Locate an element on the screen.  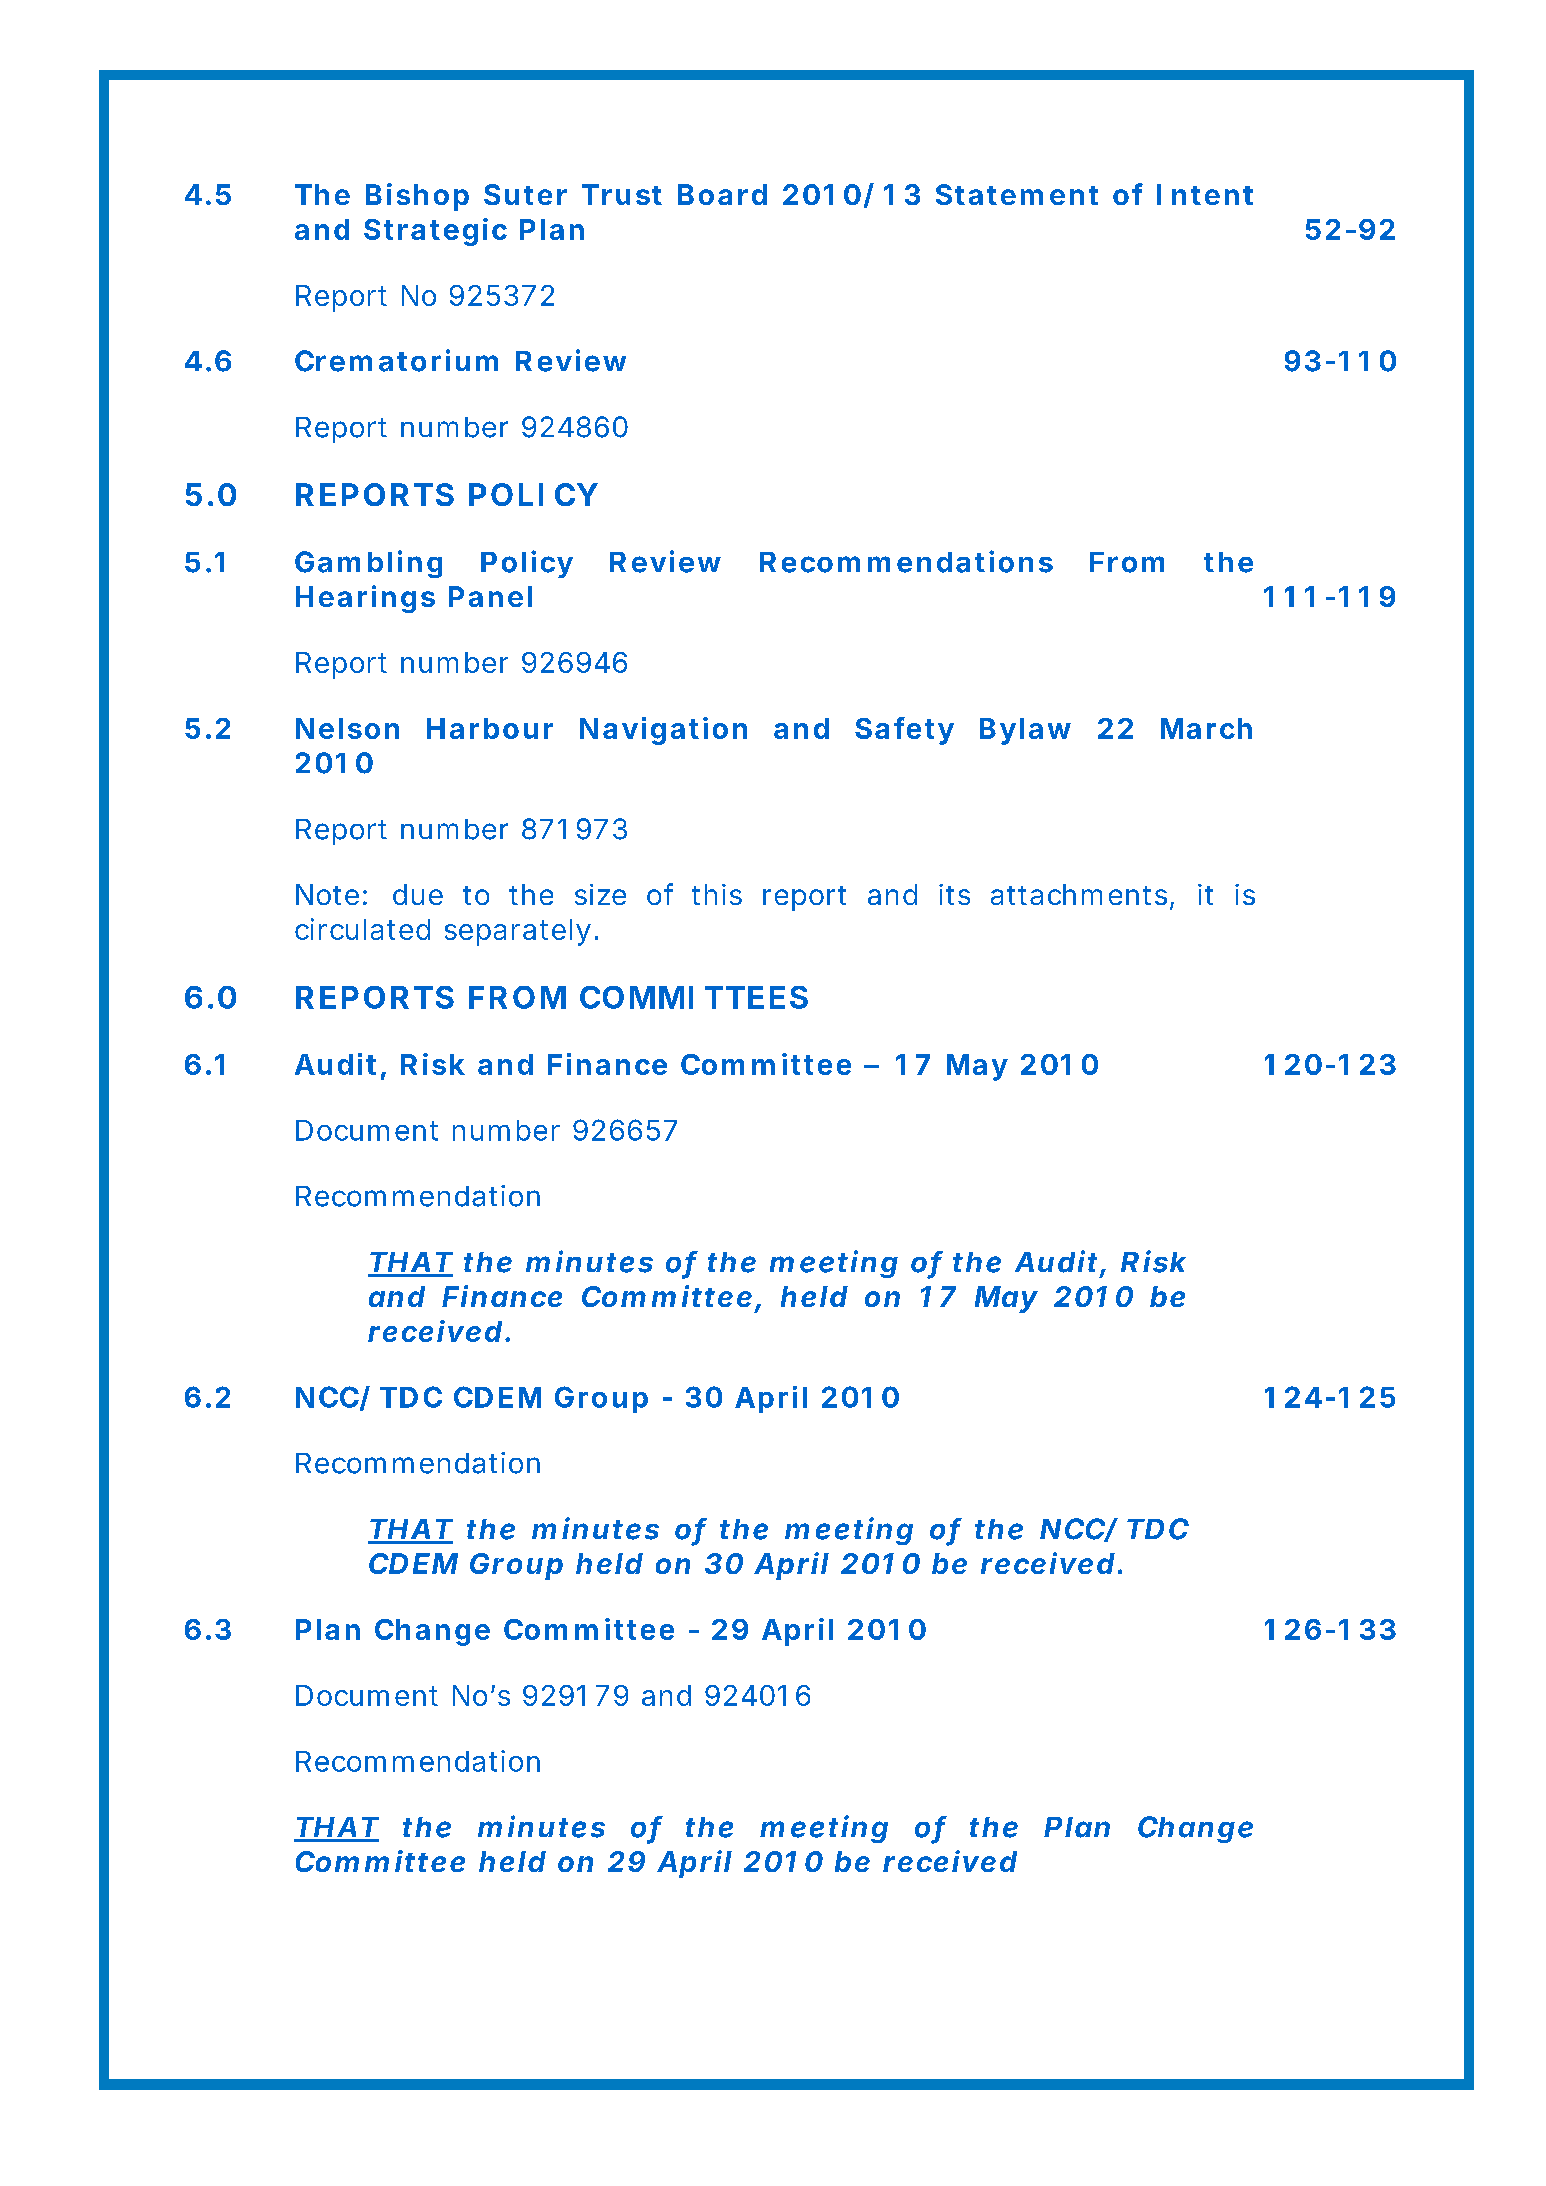
due is located at coordinates (418, 894).
